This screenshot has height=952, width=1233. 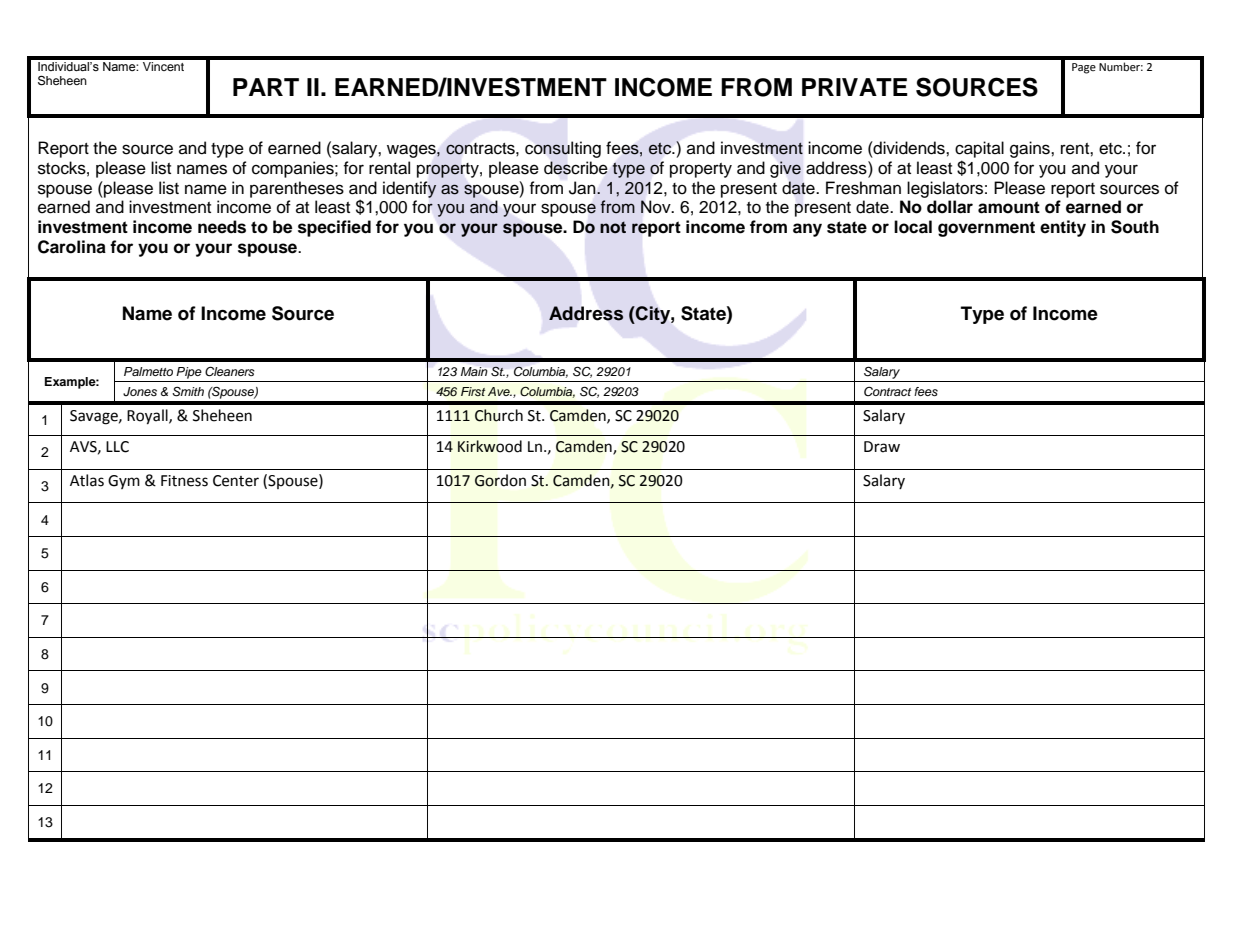 What do you see at coordinates (184, 481) in the screenshot?
I see `Fitness` at bounding box center [184, 481].
